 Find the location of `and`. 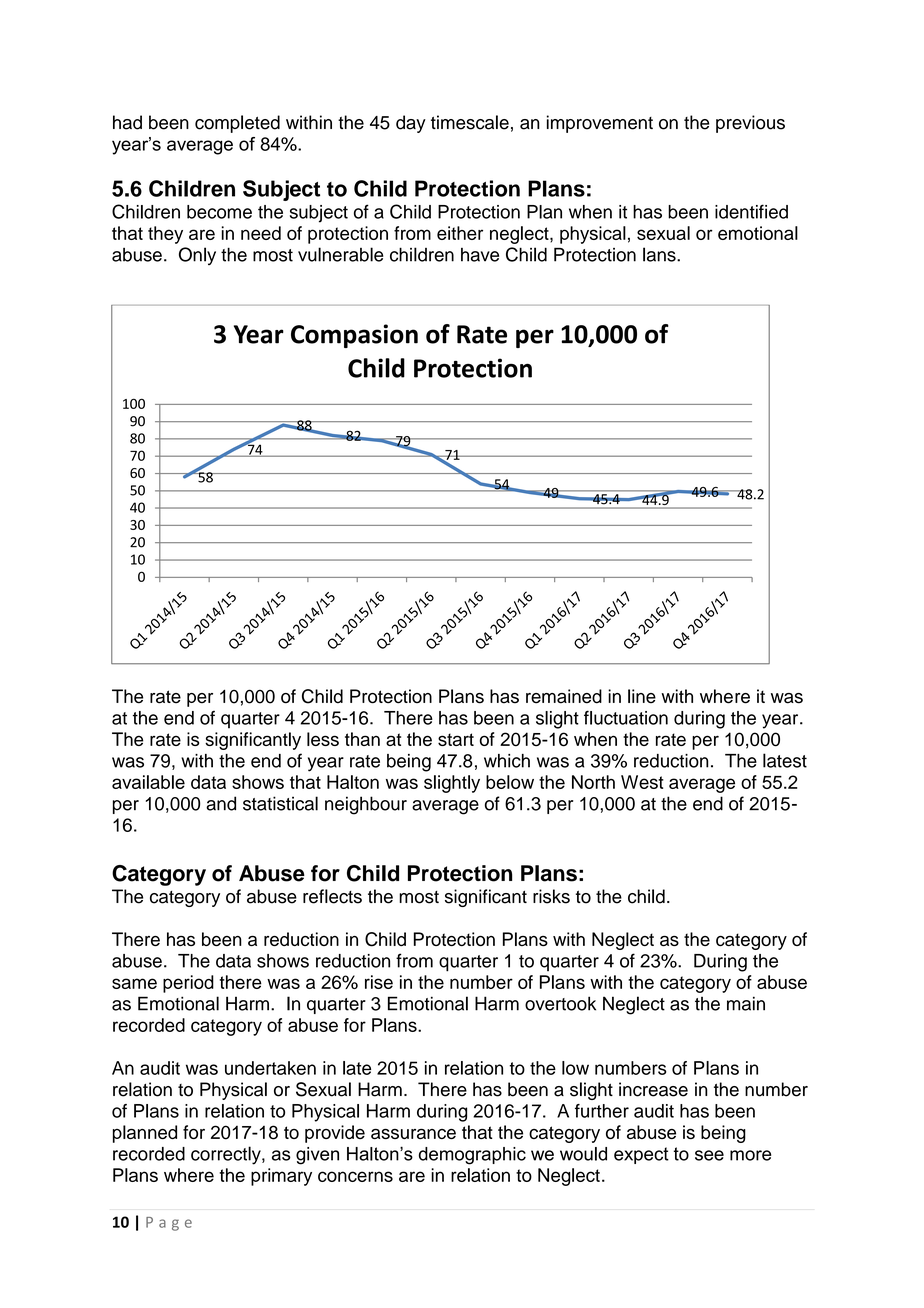

and is located at coordinates (221, 803).
